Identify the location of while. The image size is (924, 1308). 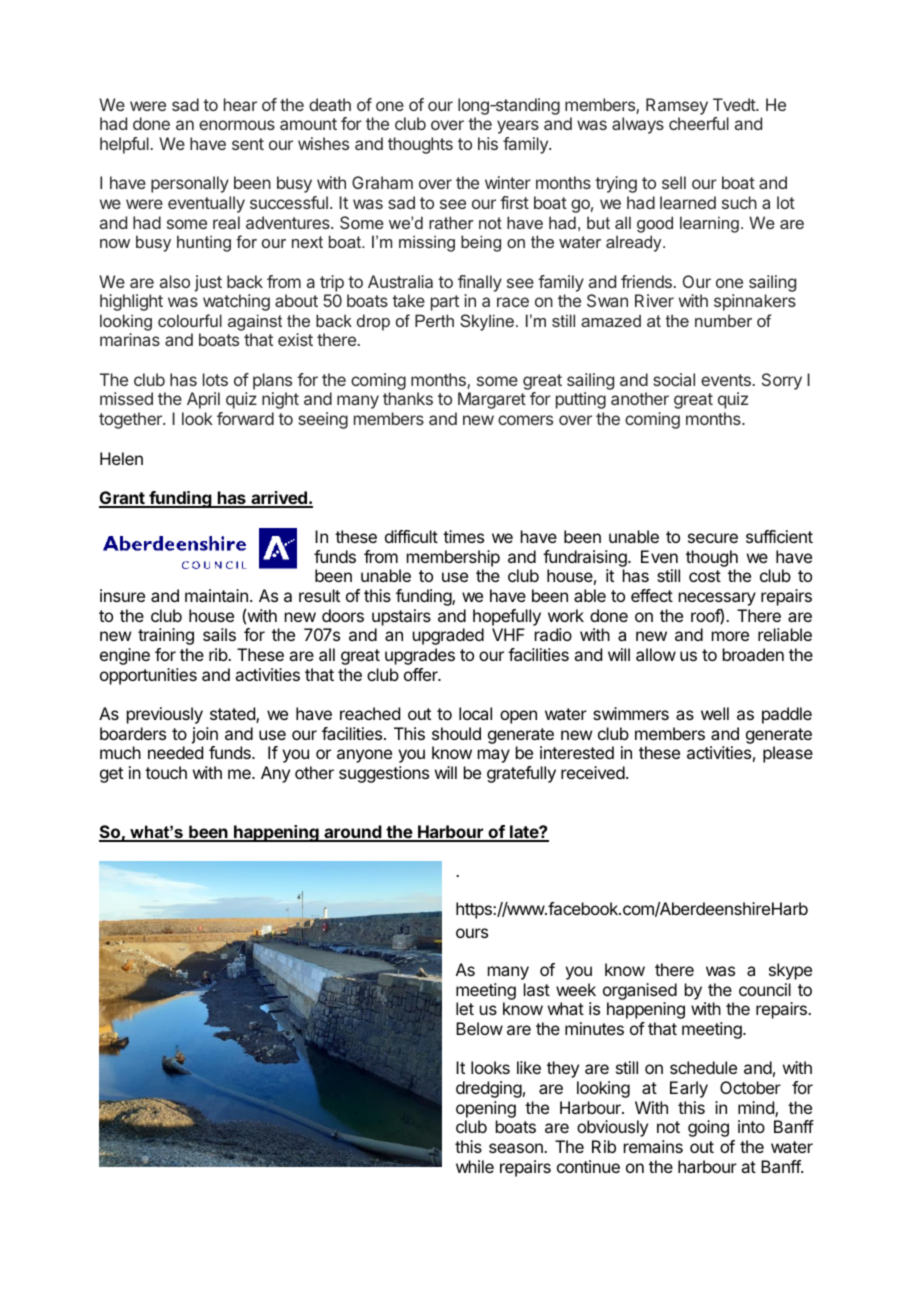
(475, 1166).
